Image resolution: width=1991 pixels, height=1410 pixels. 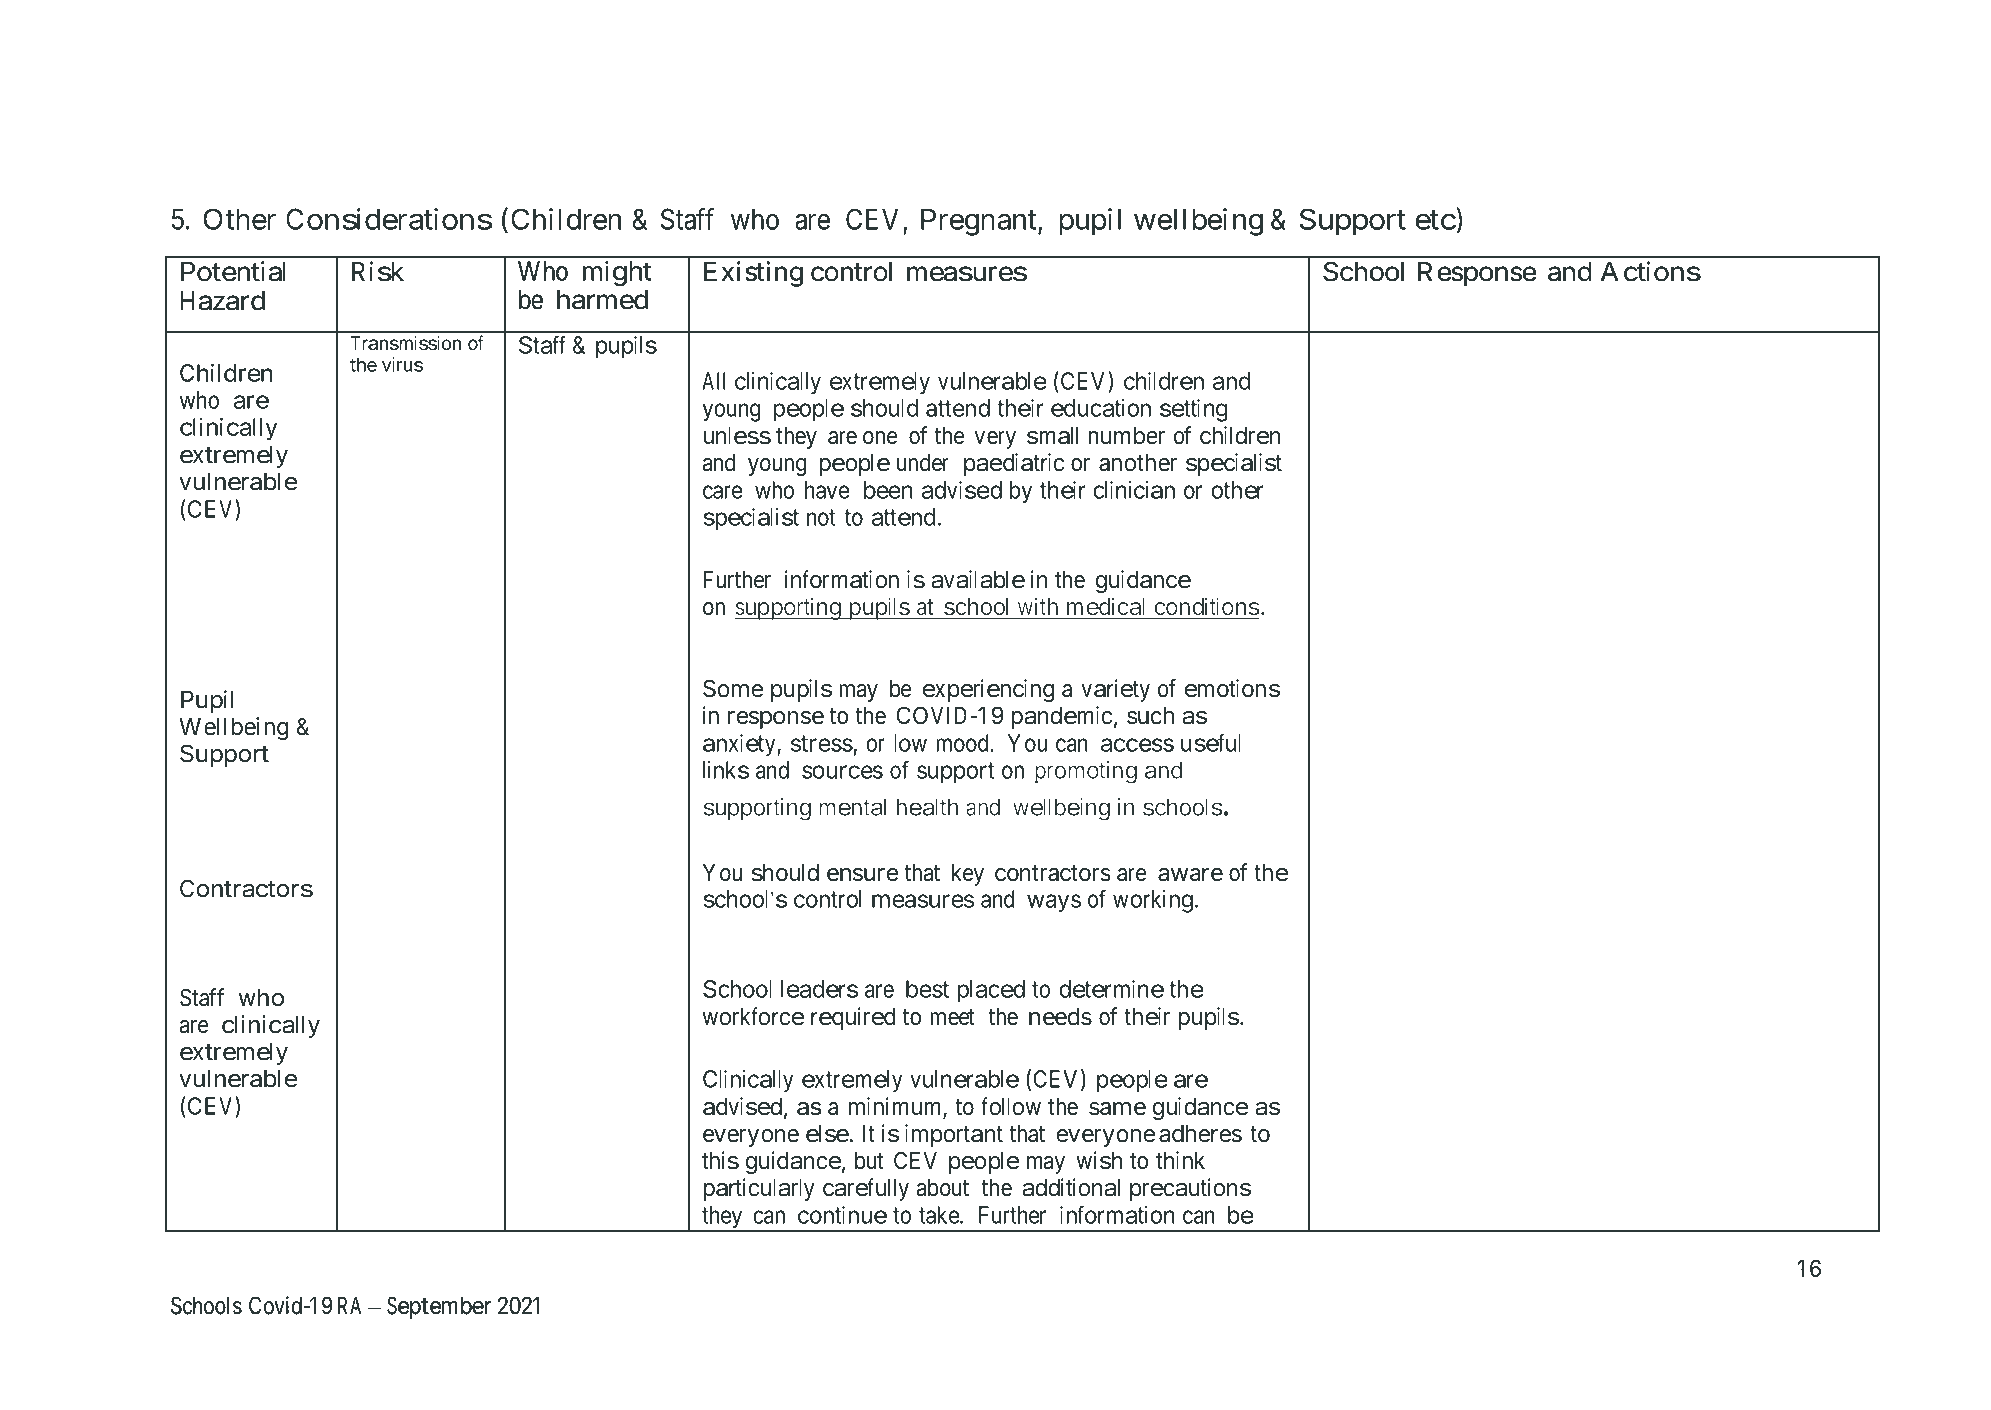 What do you see at coordinates (853, 1018) in the document?
I see `required` at bounding box center [853, 1018].
